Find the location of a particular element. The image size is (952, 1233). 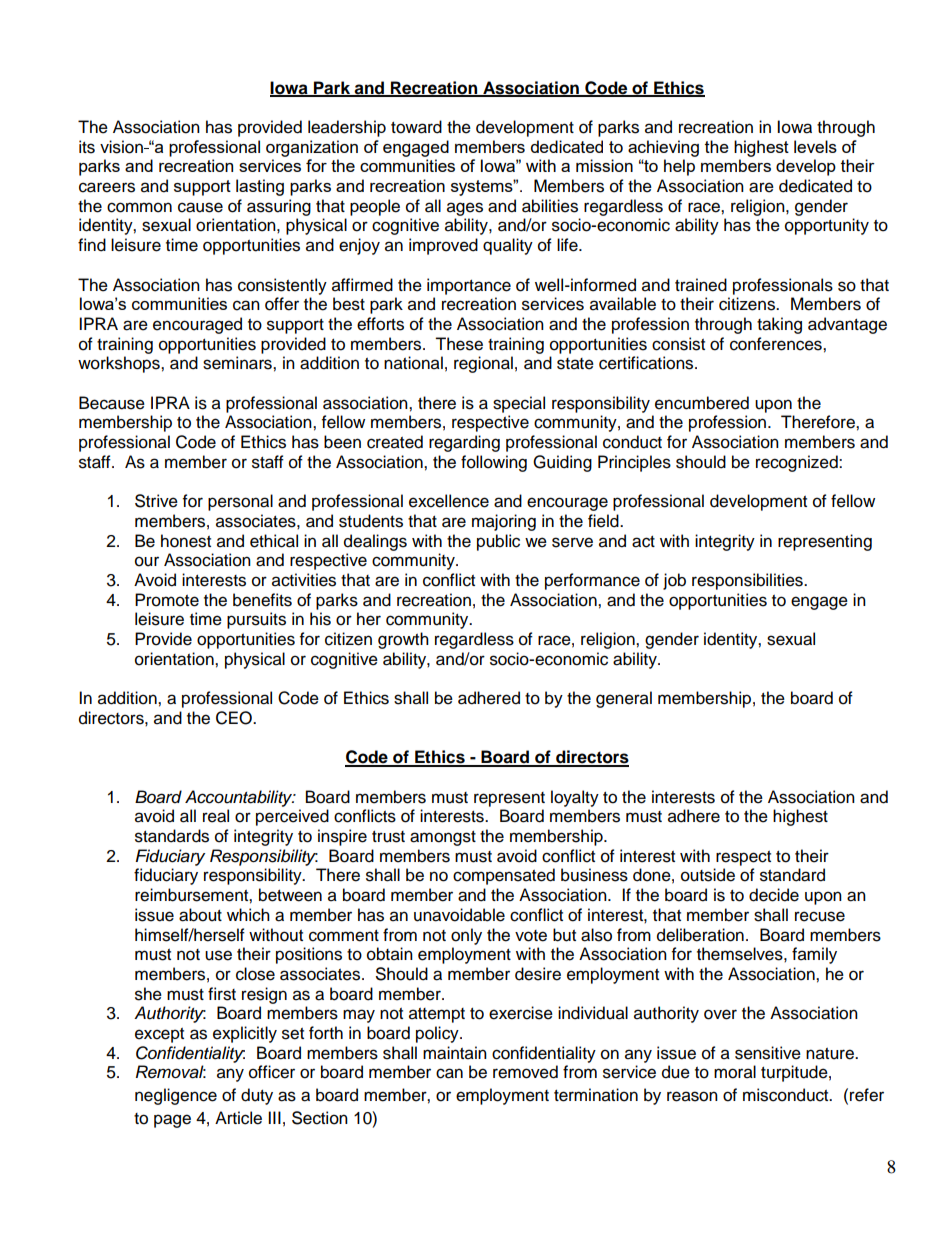

levels is located at coordinates (815, 146).
